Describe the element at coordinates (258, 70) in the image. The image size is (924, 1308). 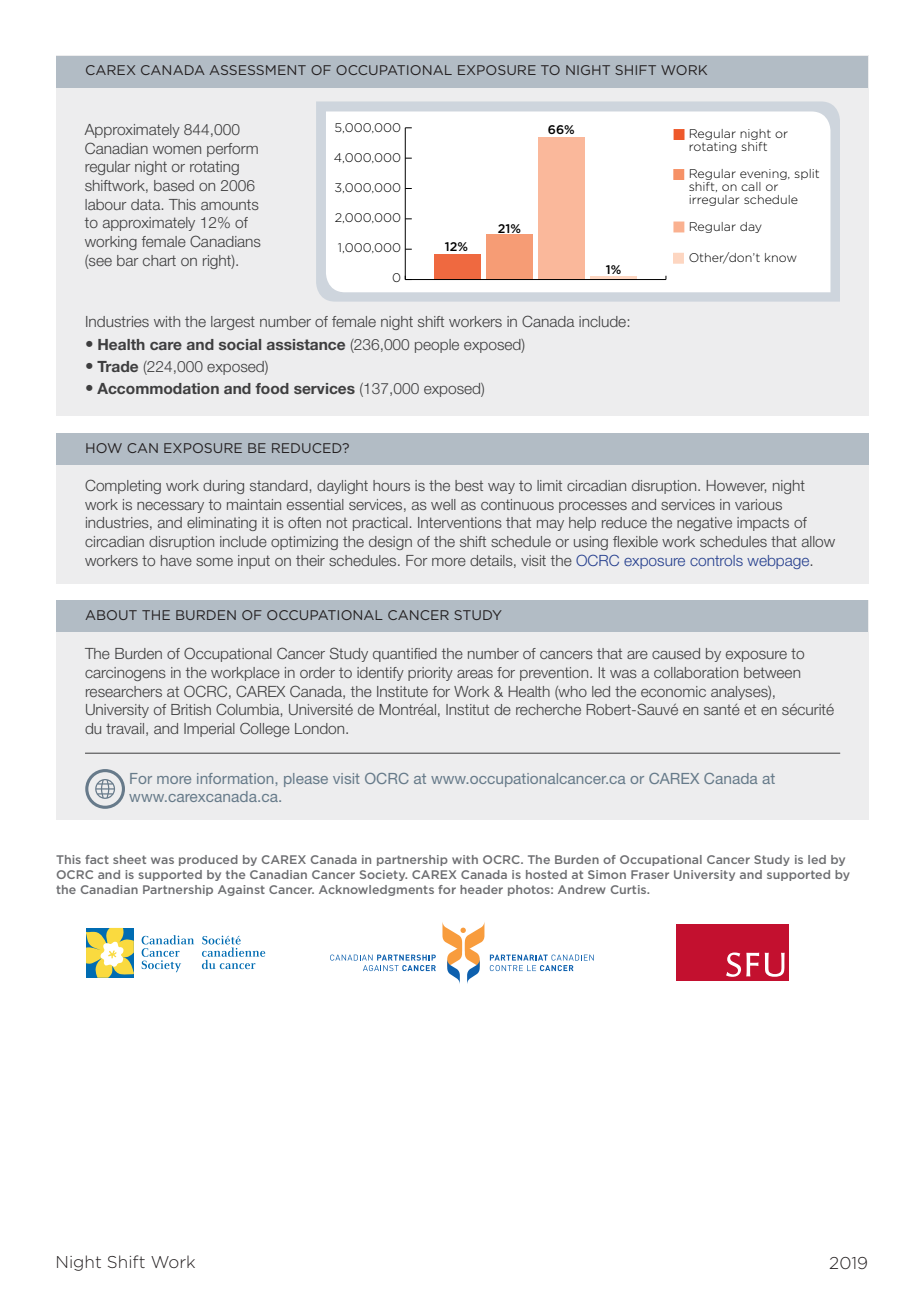
I see `ASSESSMENT` at that location.
